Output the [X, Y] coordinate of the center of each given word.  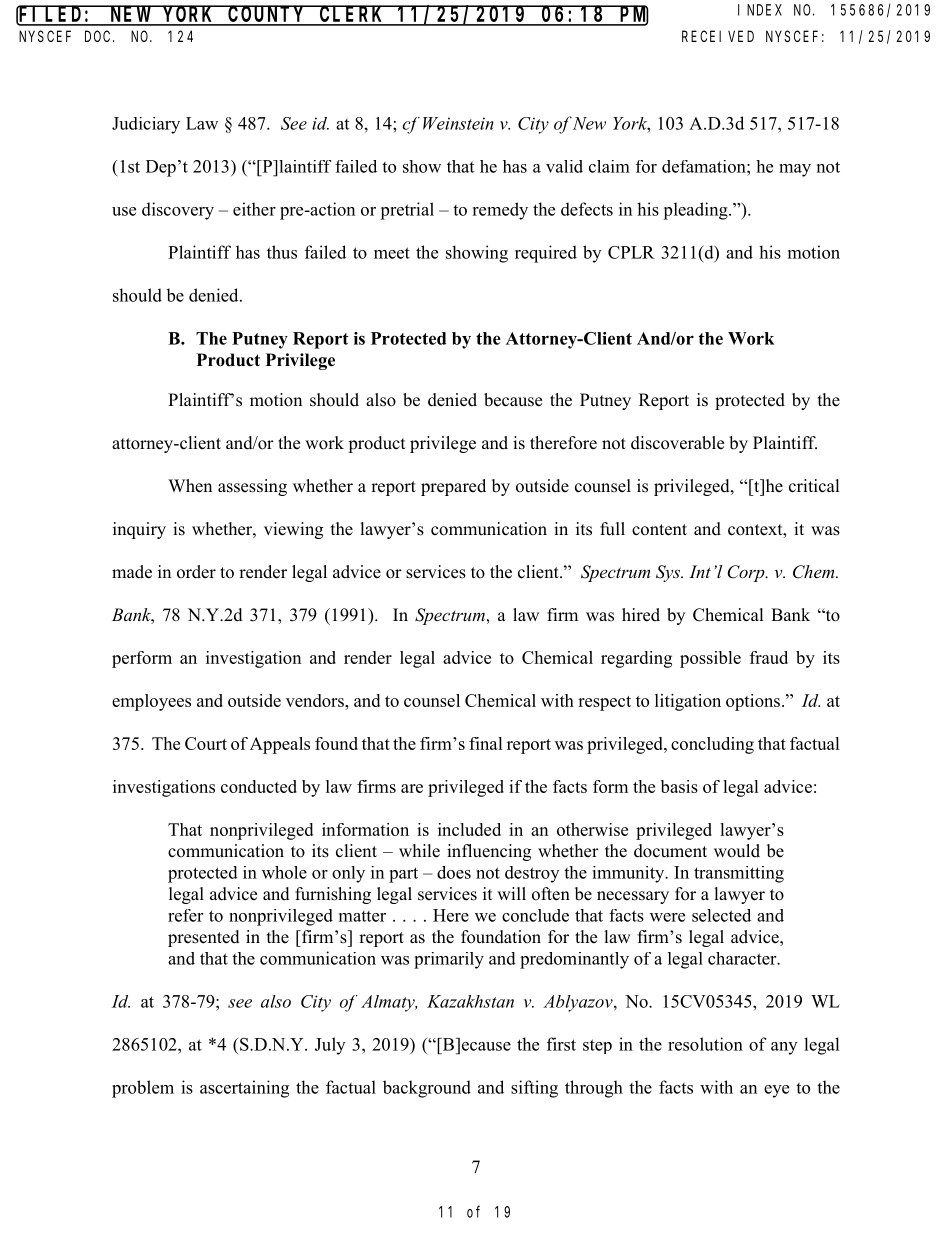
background [427, 1089]
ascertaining [244, 1089]
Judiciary [146, 125]
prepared [453, 487]
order [196, 572]
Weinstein [458, 123]
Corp [747, 573]
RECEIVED [718, 36]
